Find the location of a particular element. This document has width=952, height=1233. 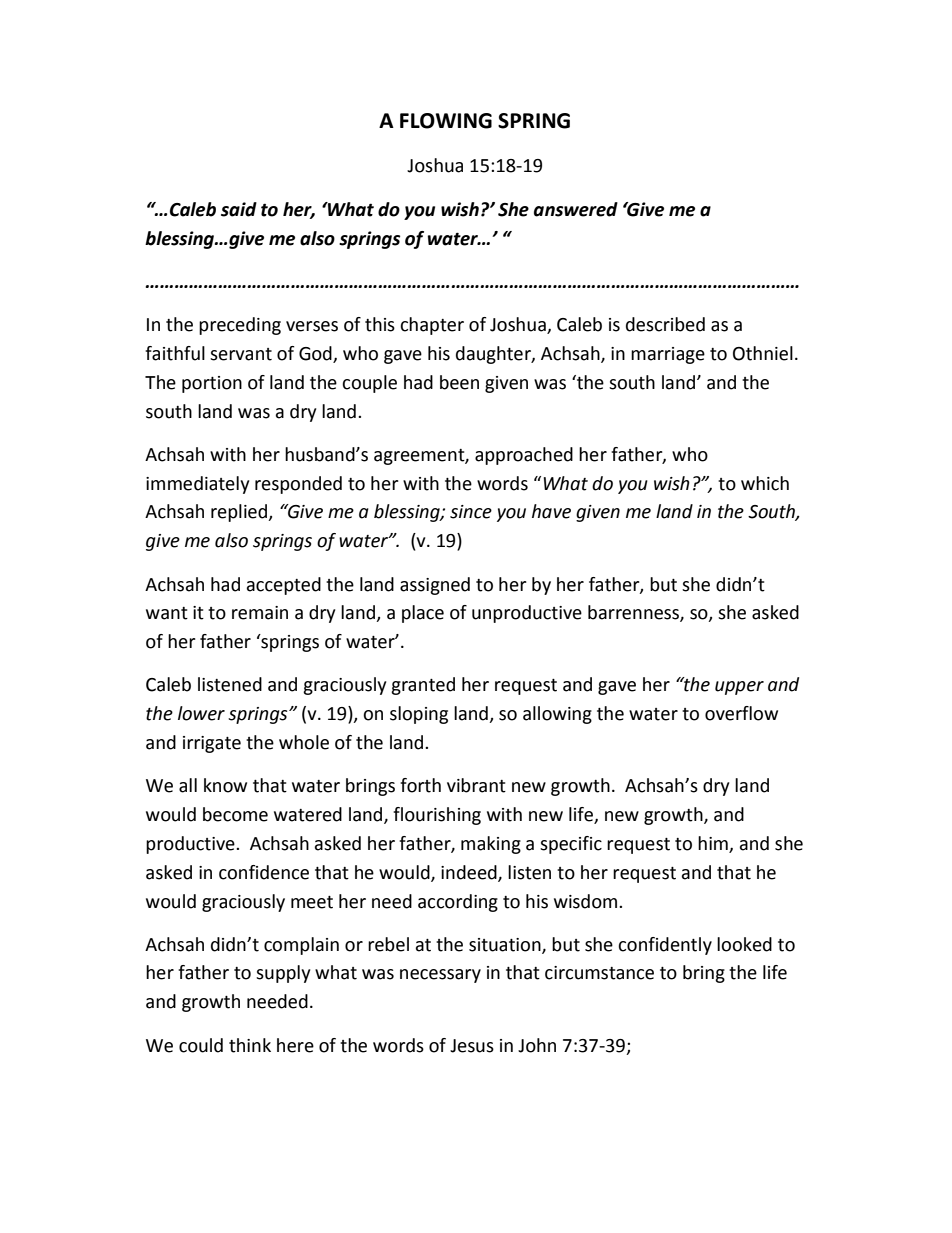

answered is located at coordinates (576, 209).
